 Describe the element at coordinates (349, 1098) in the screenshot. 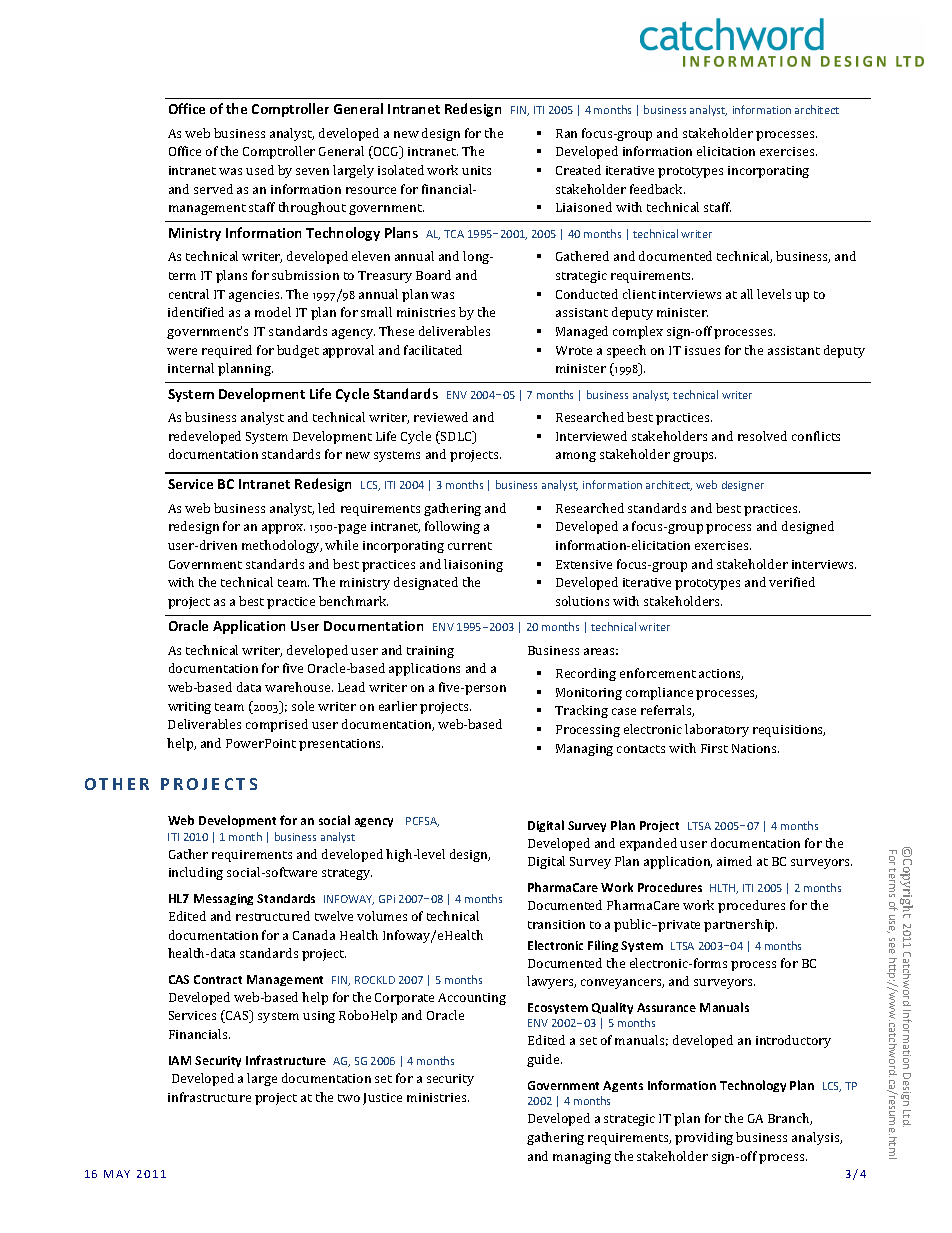

I see `two` at that location.
